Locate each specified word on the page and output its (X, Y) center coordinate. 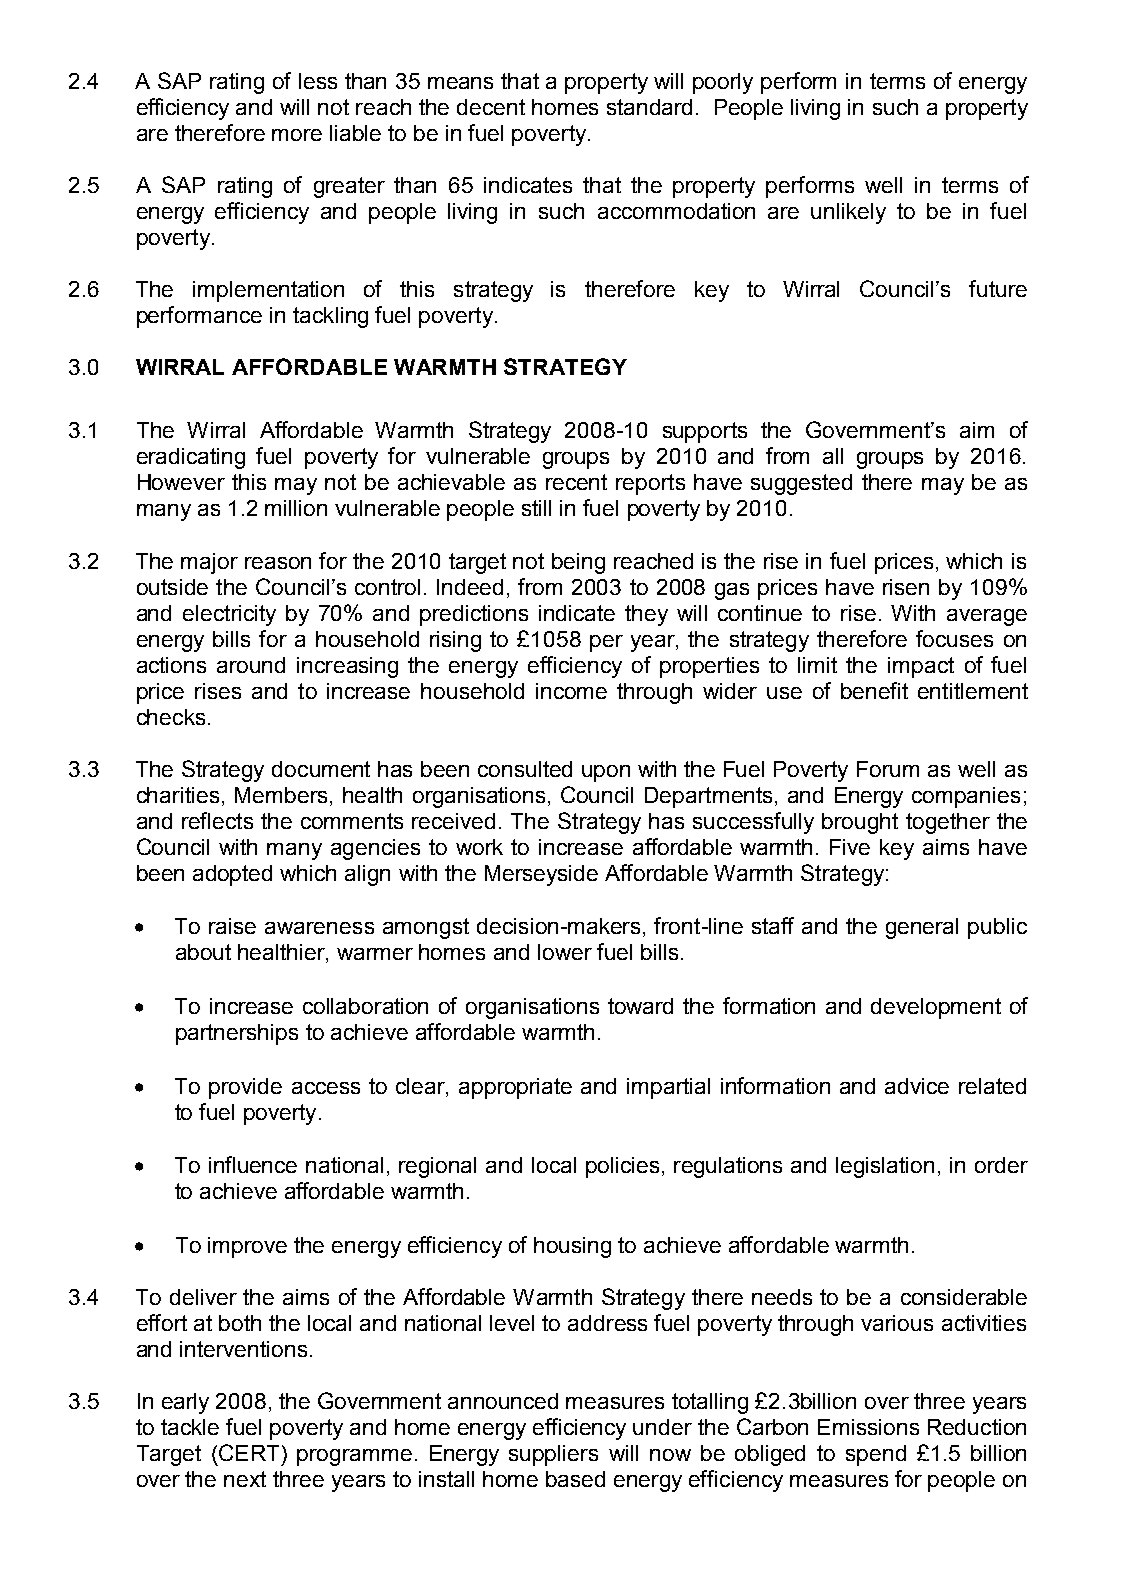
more (297, 135)
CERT (249, 1452)
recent (576, 482)
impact (921, 667)
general (922, 928)
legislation (885, 1167)
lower (565, 952)
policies (622, 1167)
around (251, 665)
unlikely (848, 213)
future (998, 288)
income (571, 691)
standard (649, 107)
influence (253, 1164)
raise (232, 926)
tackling (330, 317)
